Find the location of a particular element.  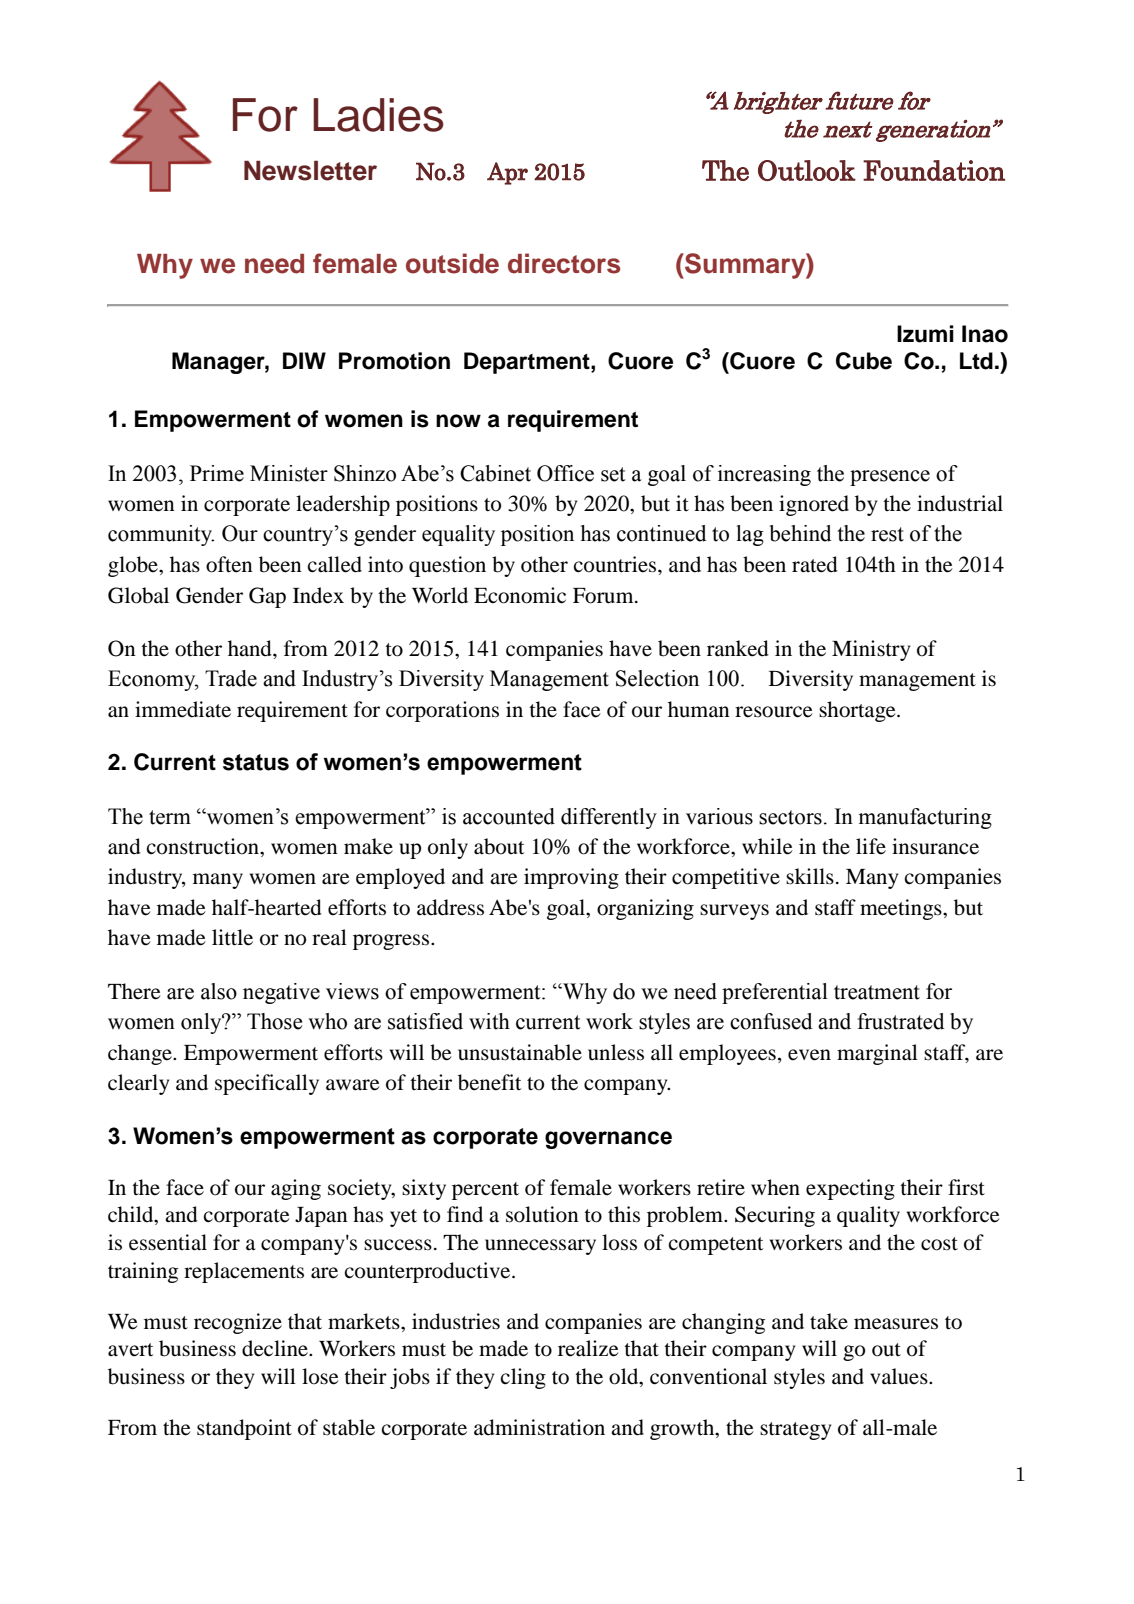

manufacturing is located at coordinates (925, 818).
